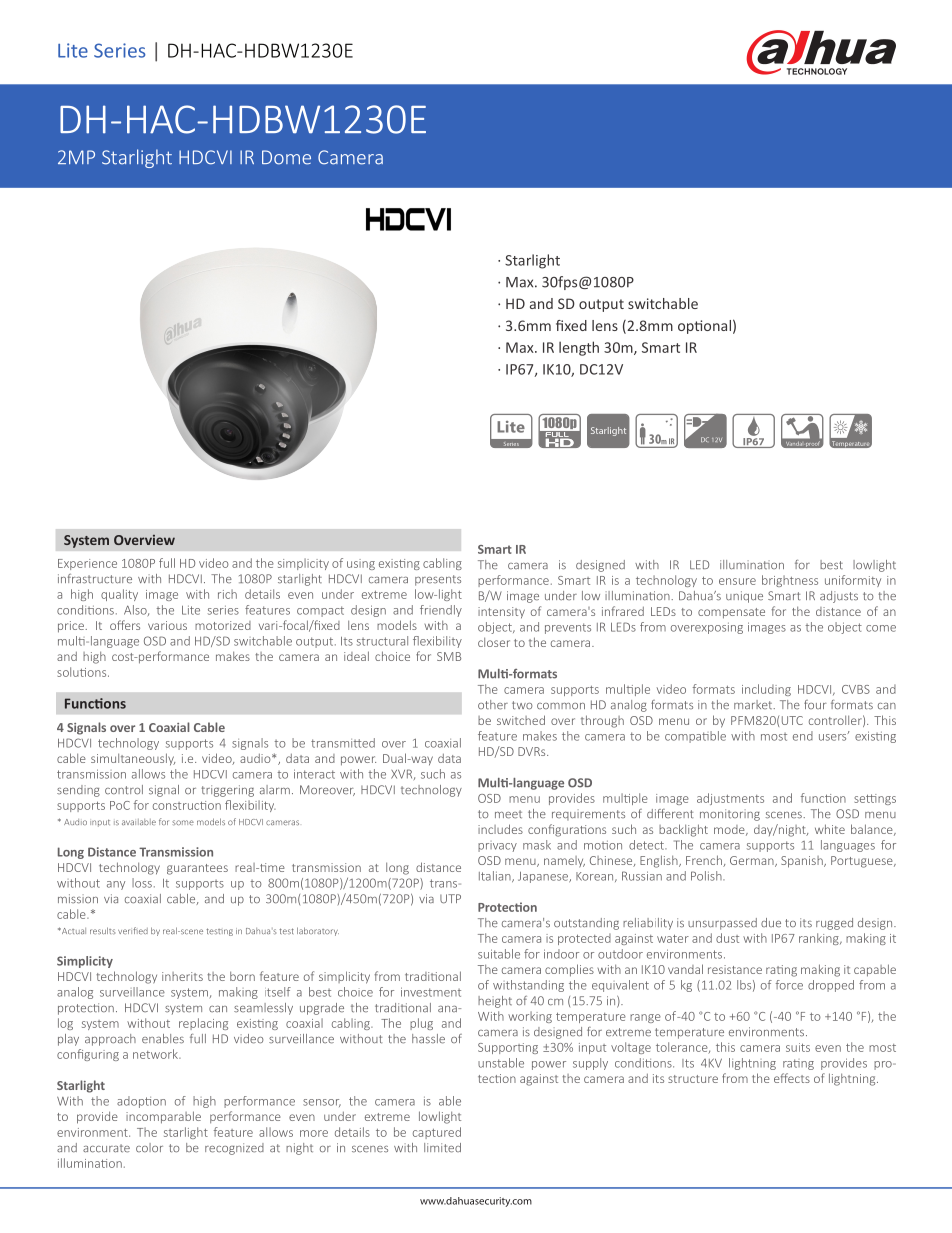 Image resolution: width=952 pixels, height=1233 pixels. What do you see at coordinates (133, 759) in the image?
I see `simultaneously` at bounding box center [133, 759].
